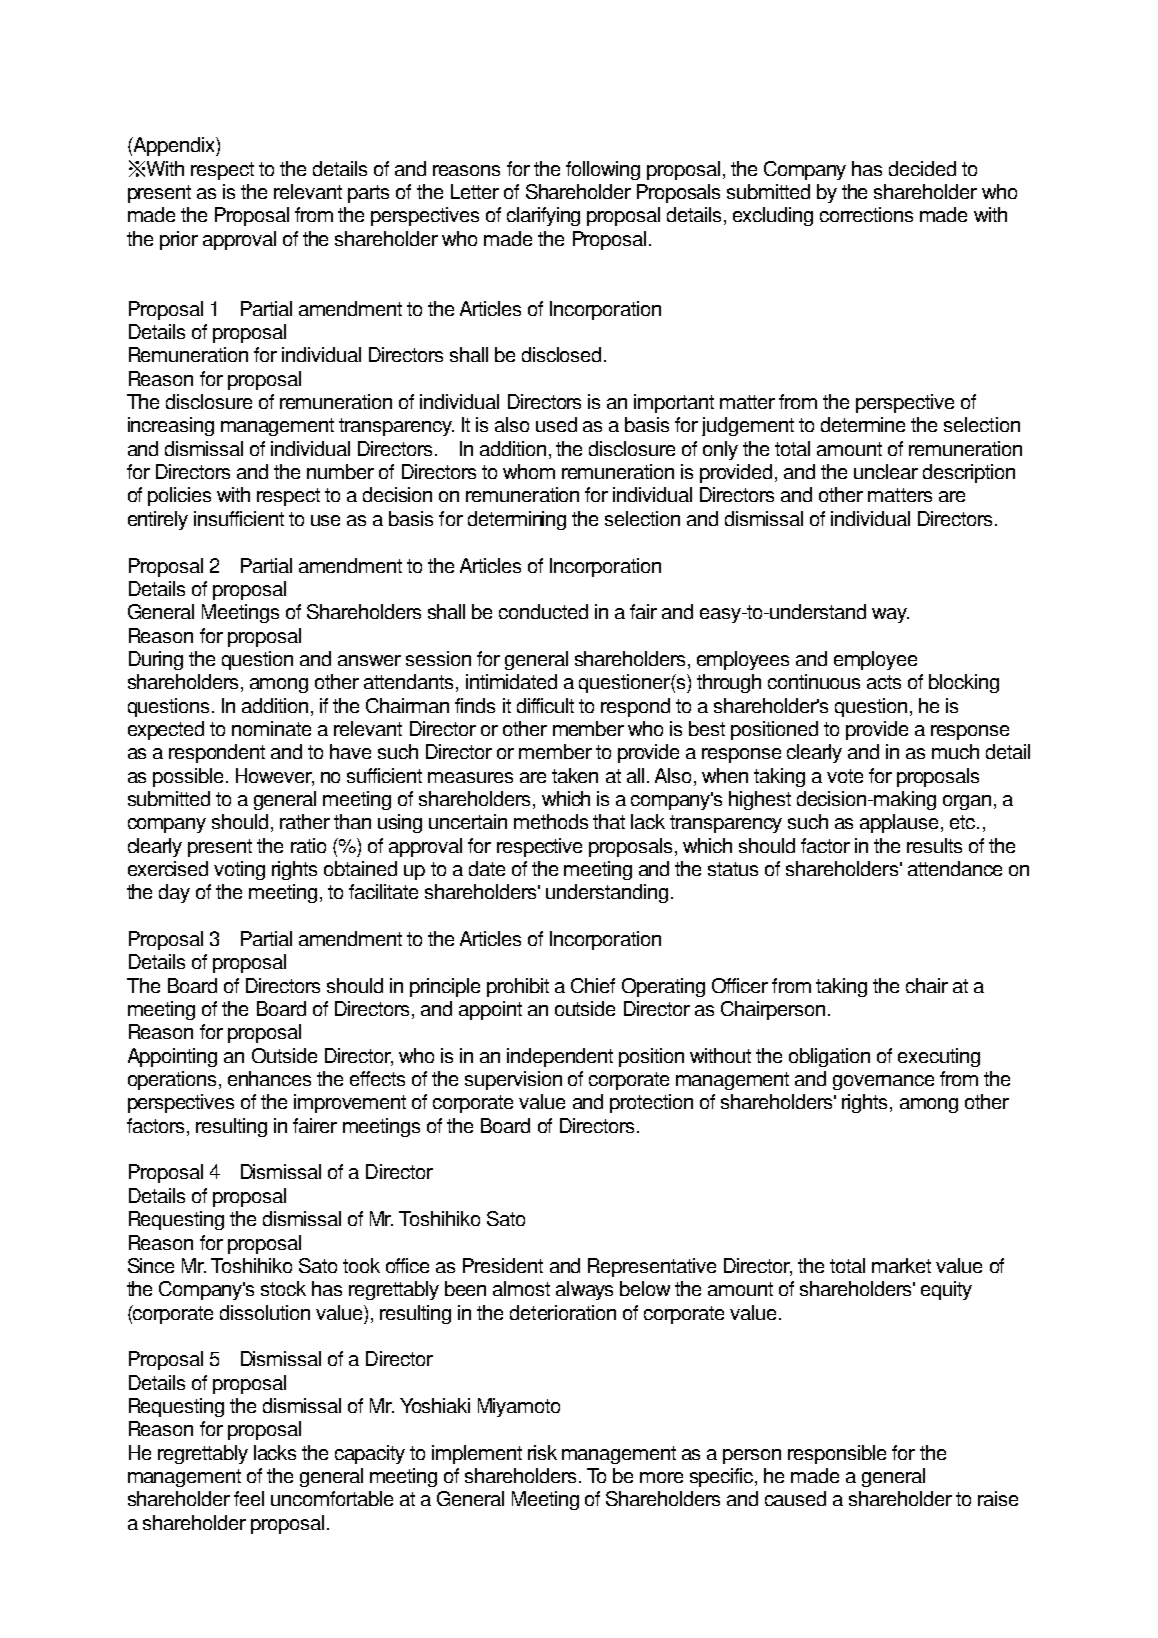 This screenshot has width=1158, height=1638. I want to click on acts, so click(884, 682).
